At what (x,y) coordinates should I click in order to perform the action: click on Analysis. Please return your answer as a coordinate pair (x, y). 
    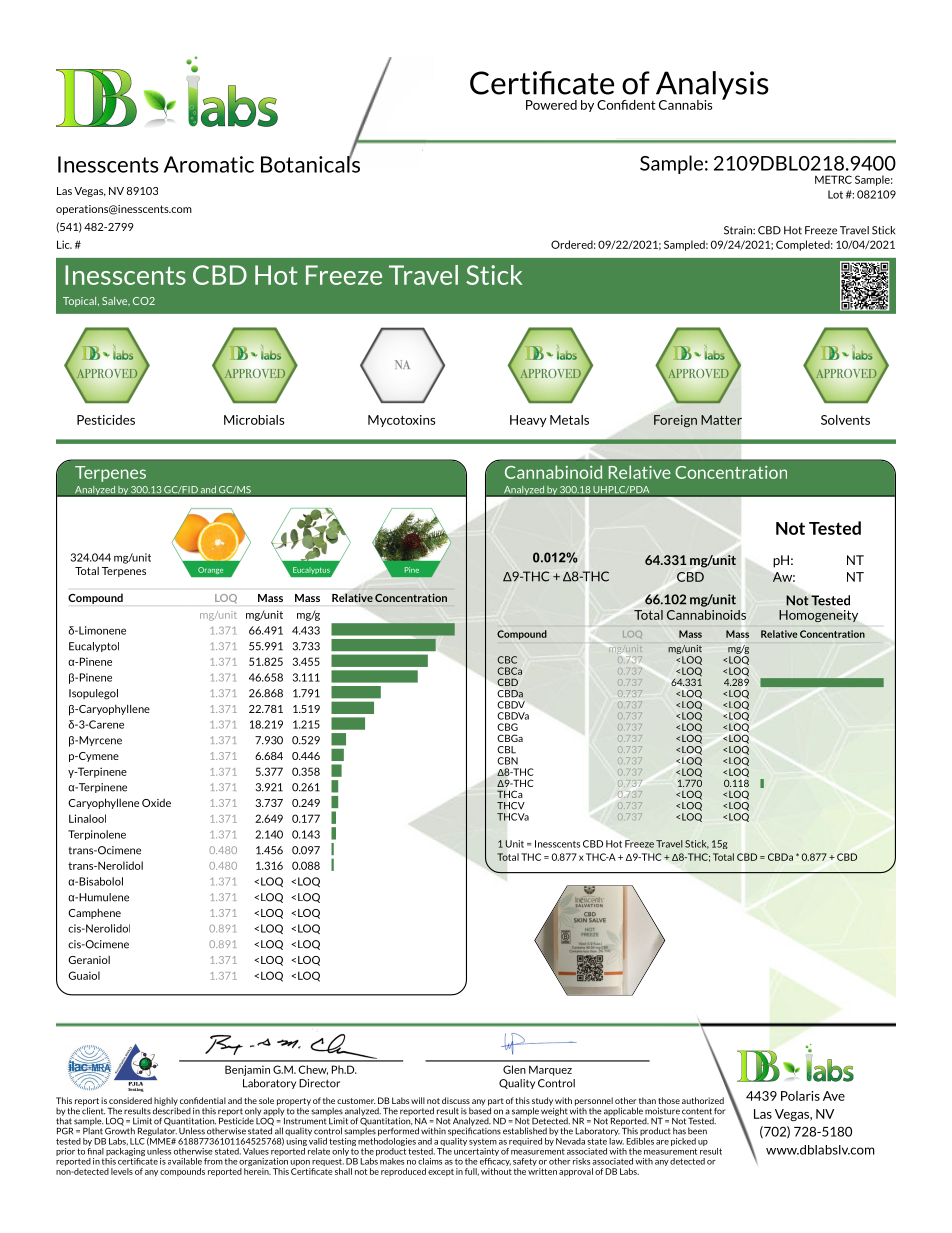
    Looking at the image, I should click on (711, 86).
